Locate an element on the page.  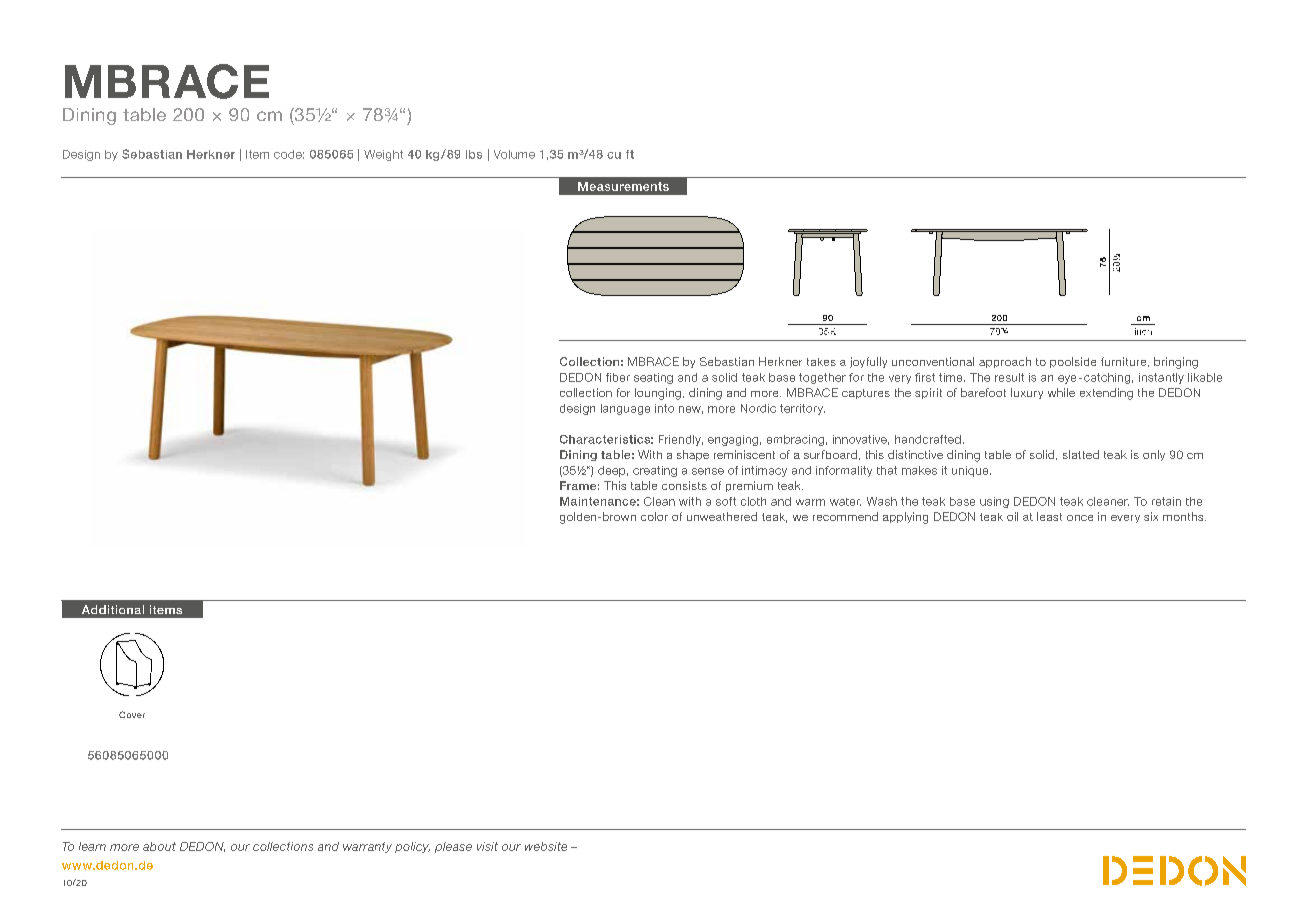
Weight is located at coordinates (383, 155).
